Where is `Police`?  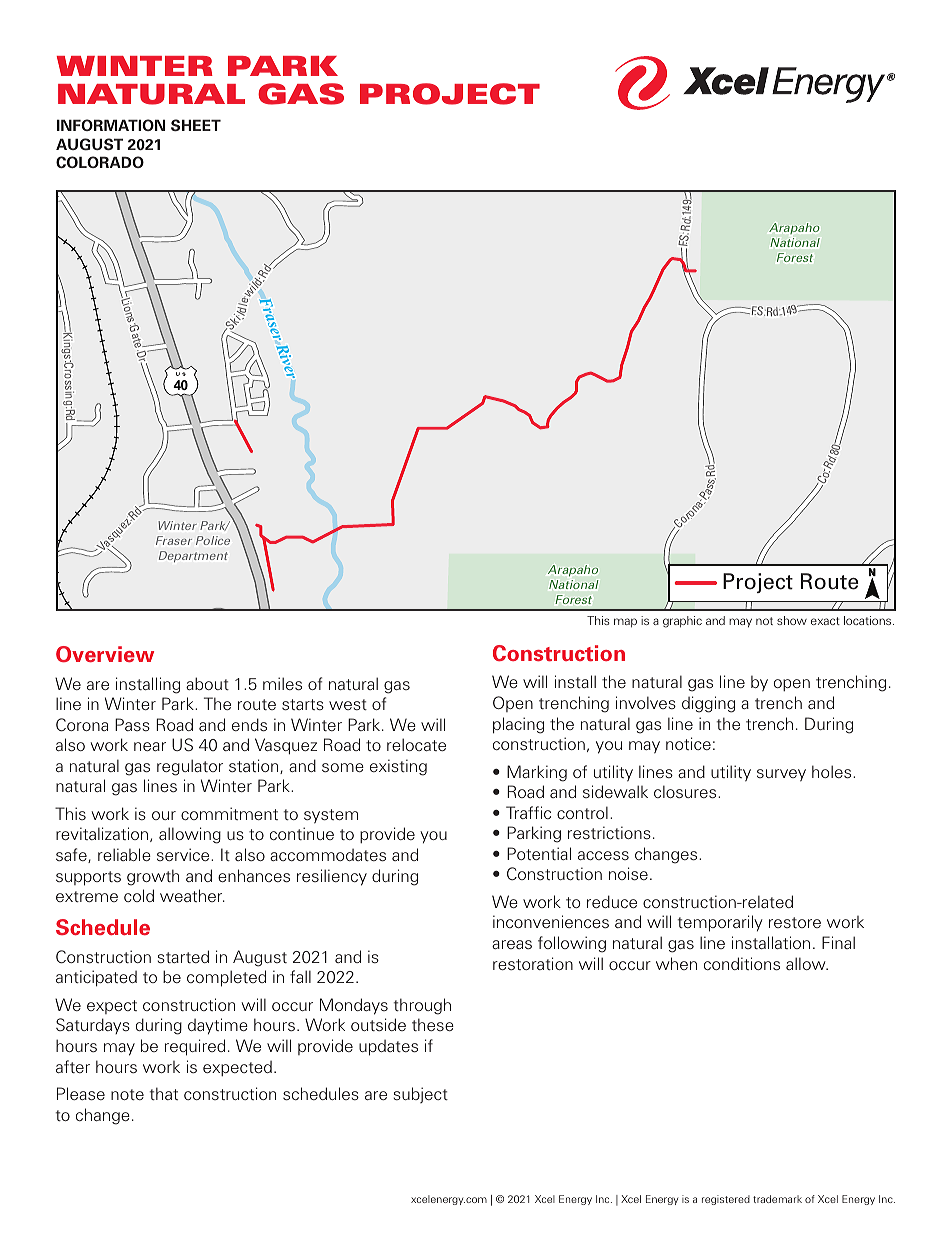
Police is located at coordinates (213, 540).
